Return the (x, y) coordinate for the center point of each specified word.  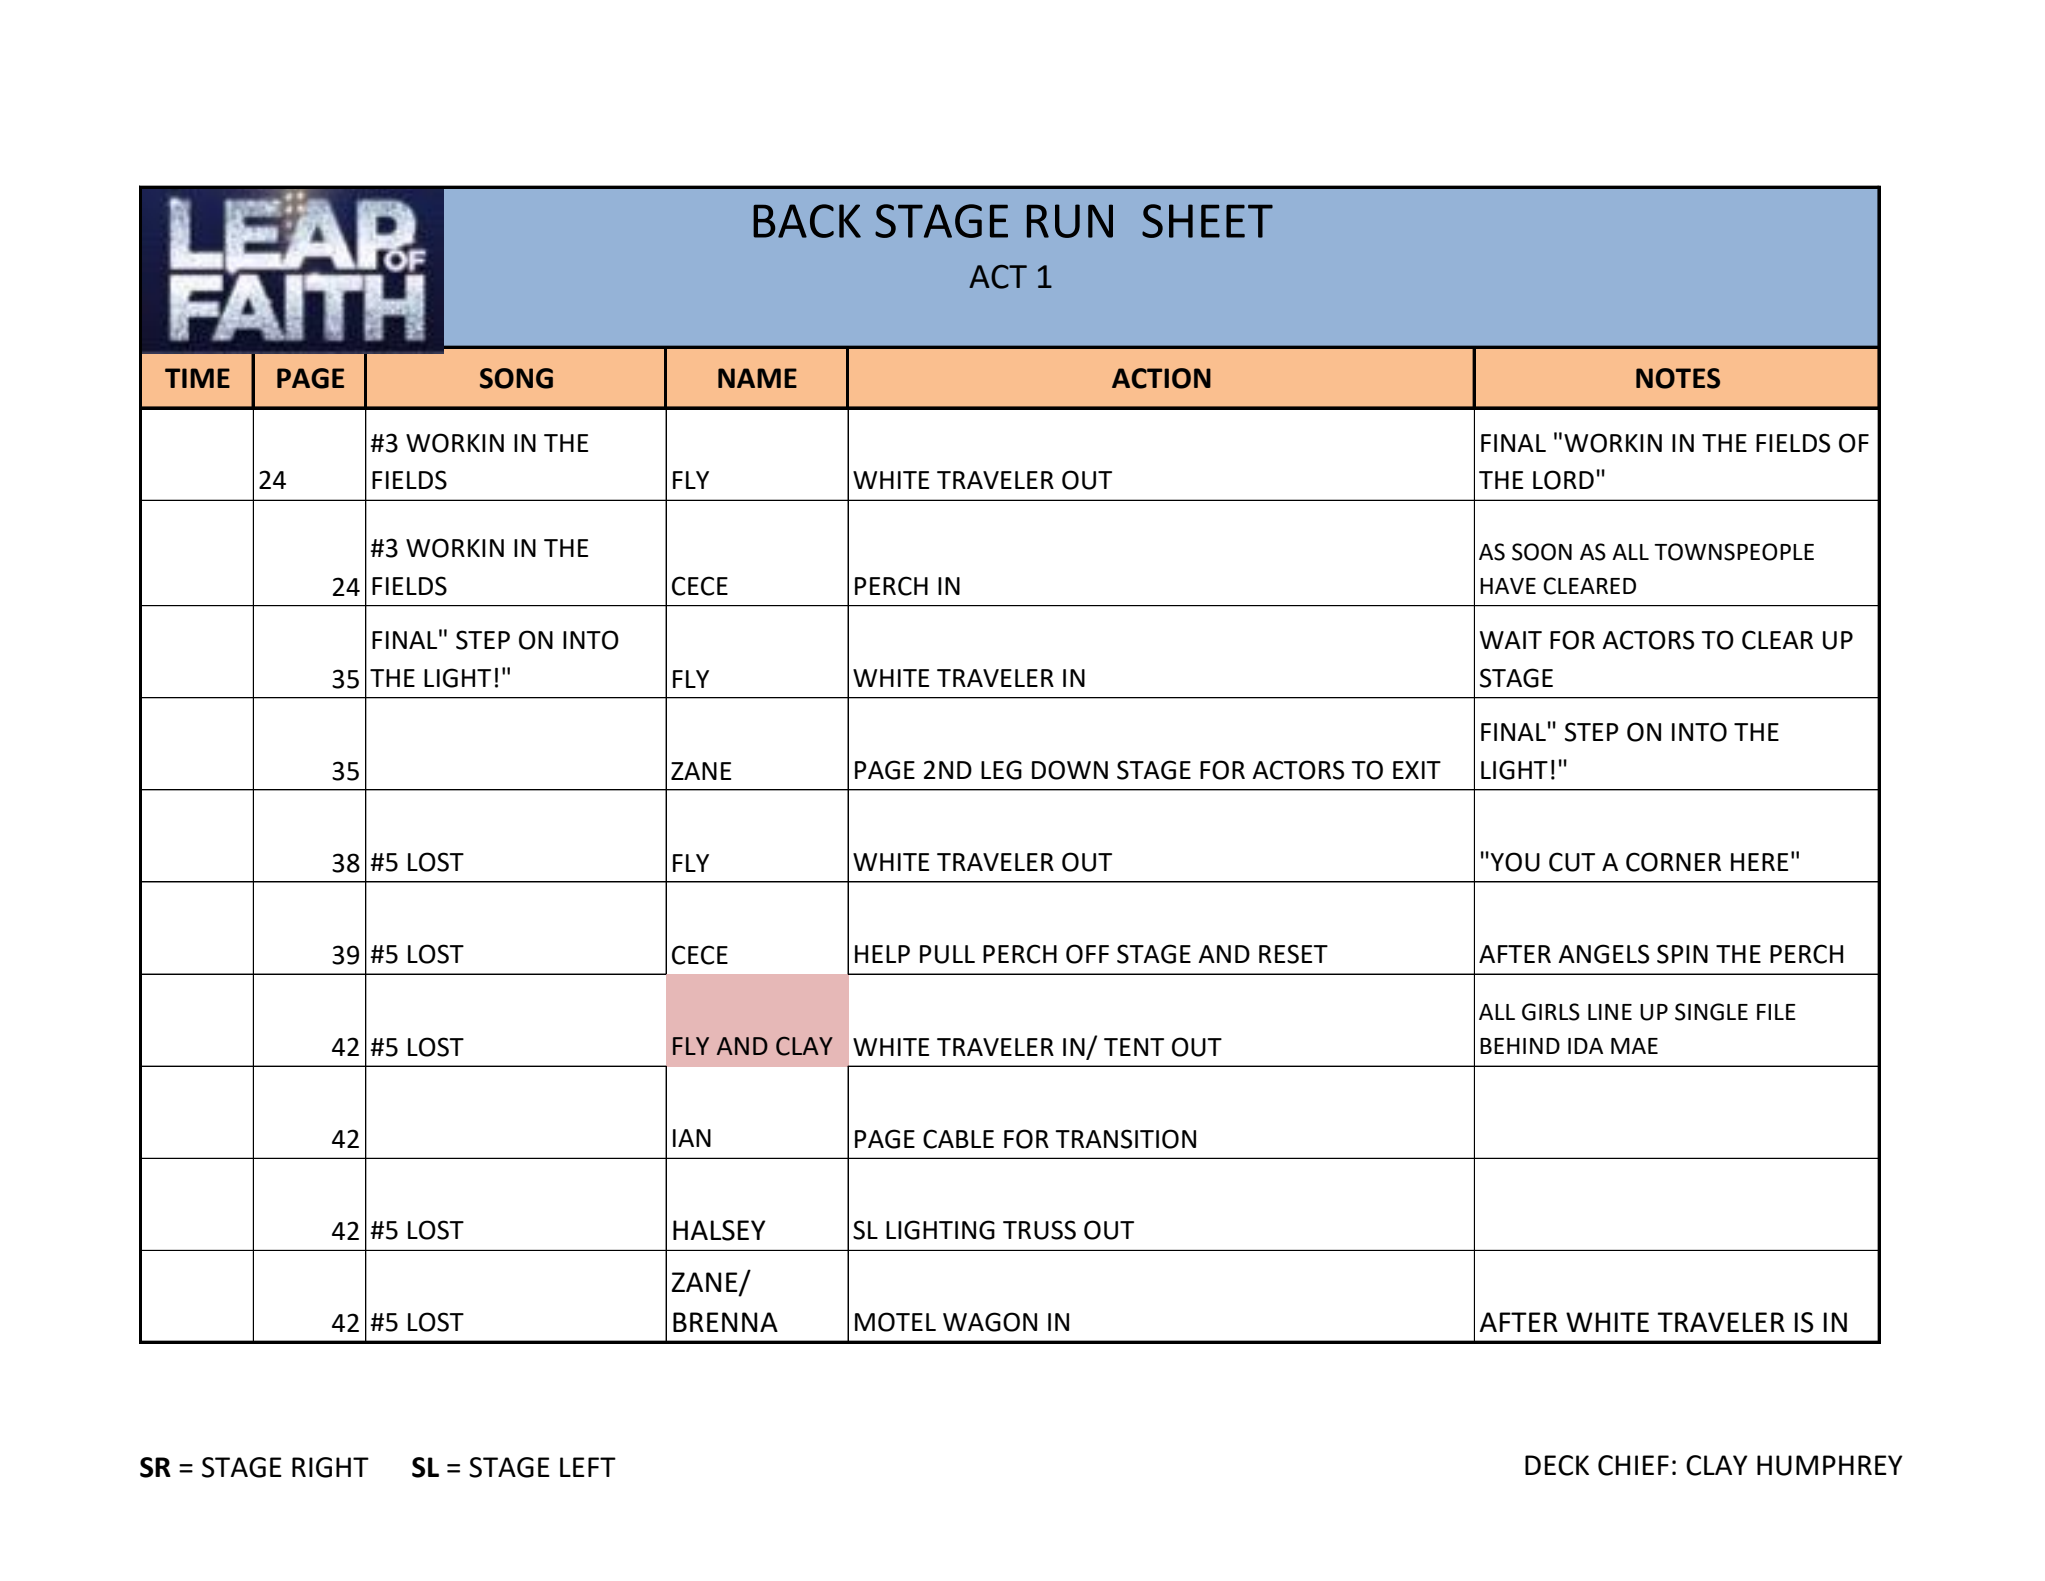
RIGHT (330, 1467)
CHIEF (1633, 1465)
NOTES (1678, 378)
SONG (516, 378)
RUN (1070, 221)
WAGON (990, 1322)
